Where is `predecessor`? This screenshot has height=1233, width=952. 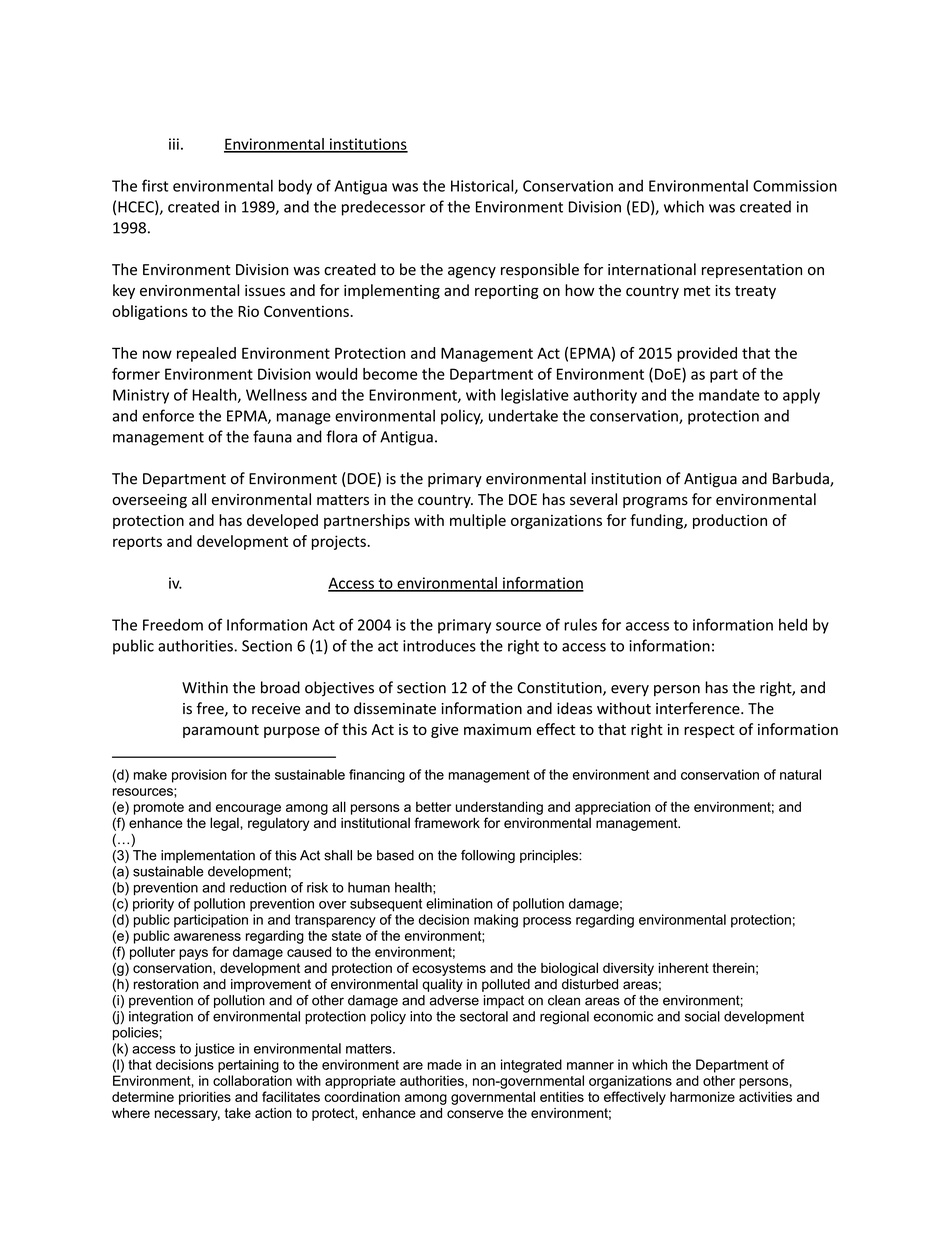 predecessor is located at coordinates (383, 208).
